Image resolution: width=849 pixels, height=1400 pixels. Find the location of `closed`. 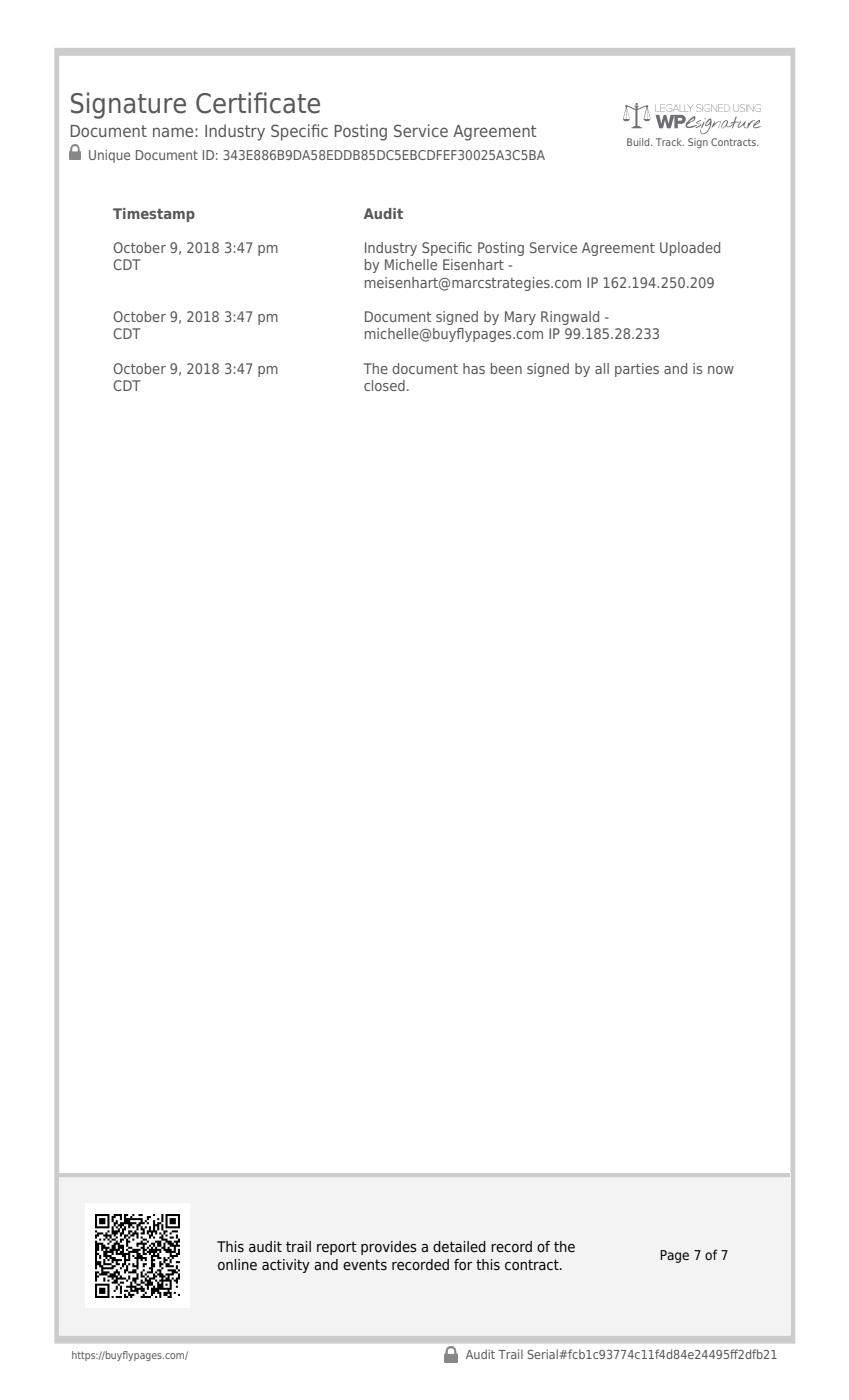

closed is located at coordinates (384, 385).
